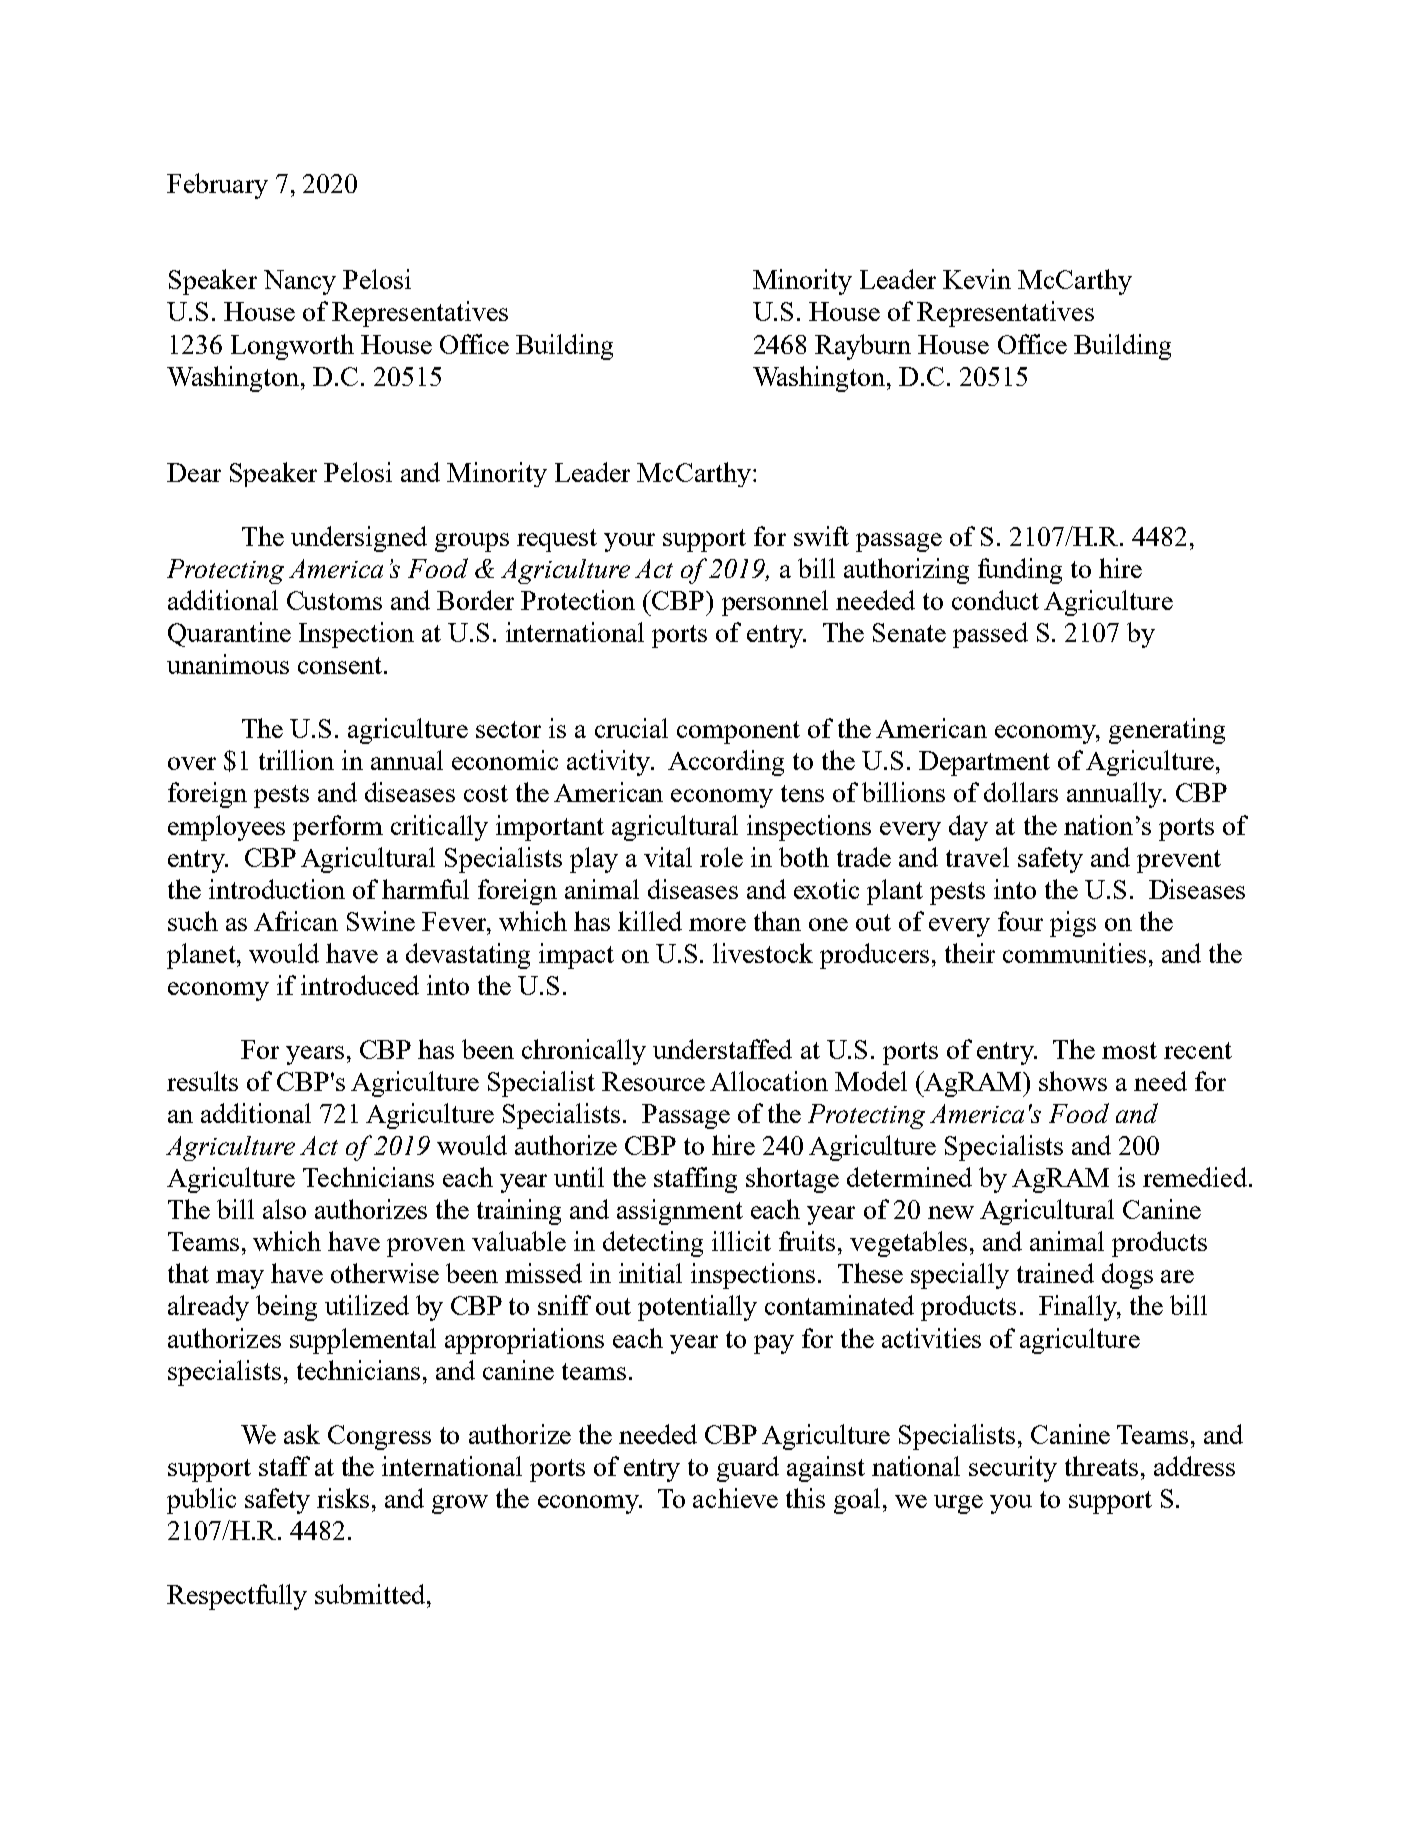  I want to click on submitted, so click(371, 1594).
